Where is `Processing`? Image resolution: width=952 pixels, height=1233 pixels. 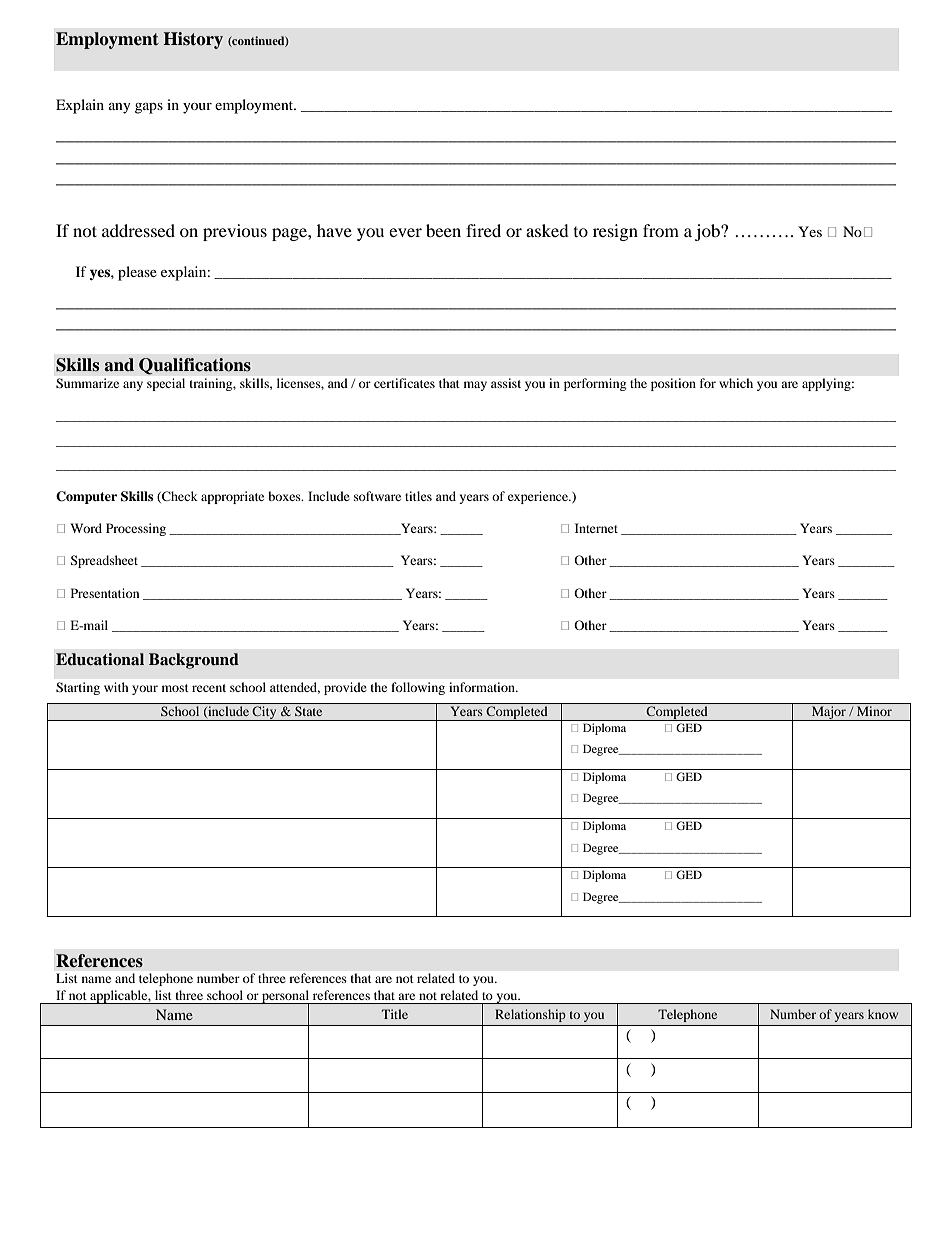 Processing is located at coordinates (136, 529).
